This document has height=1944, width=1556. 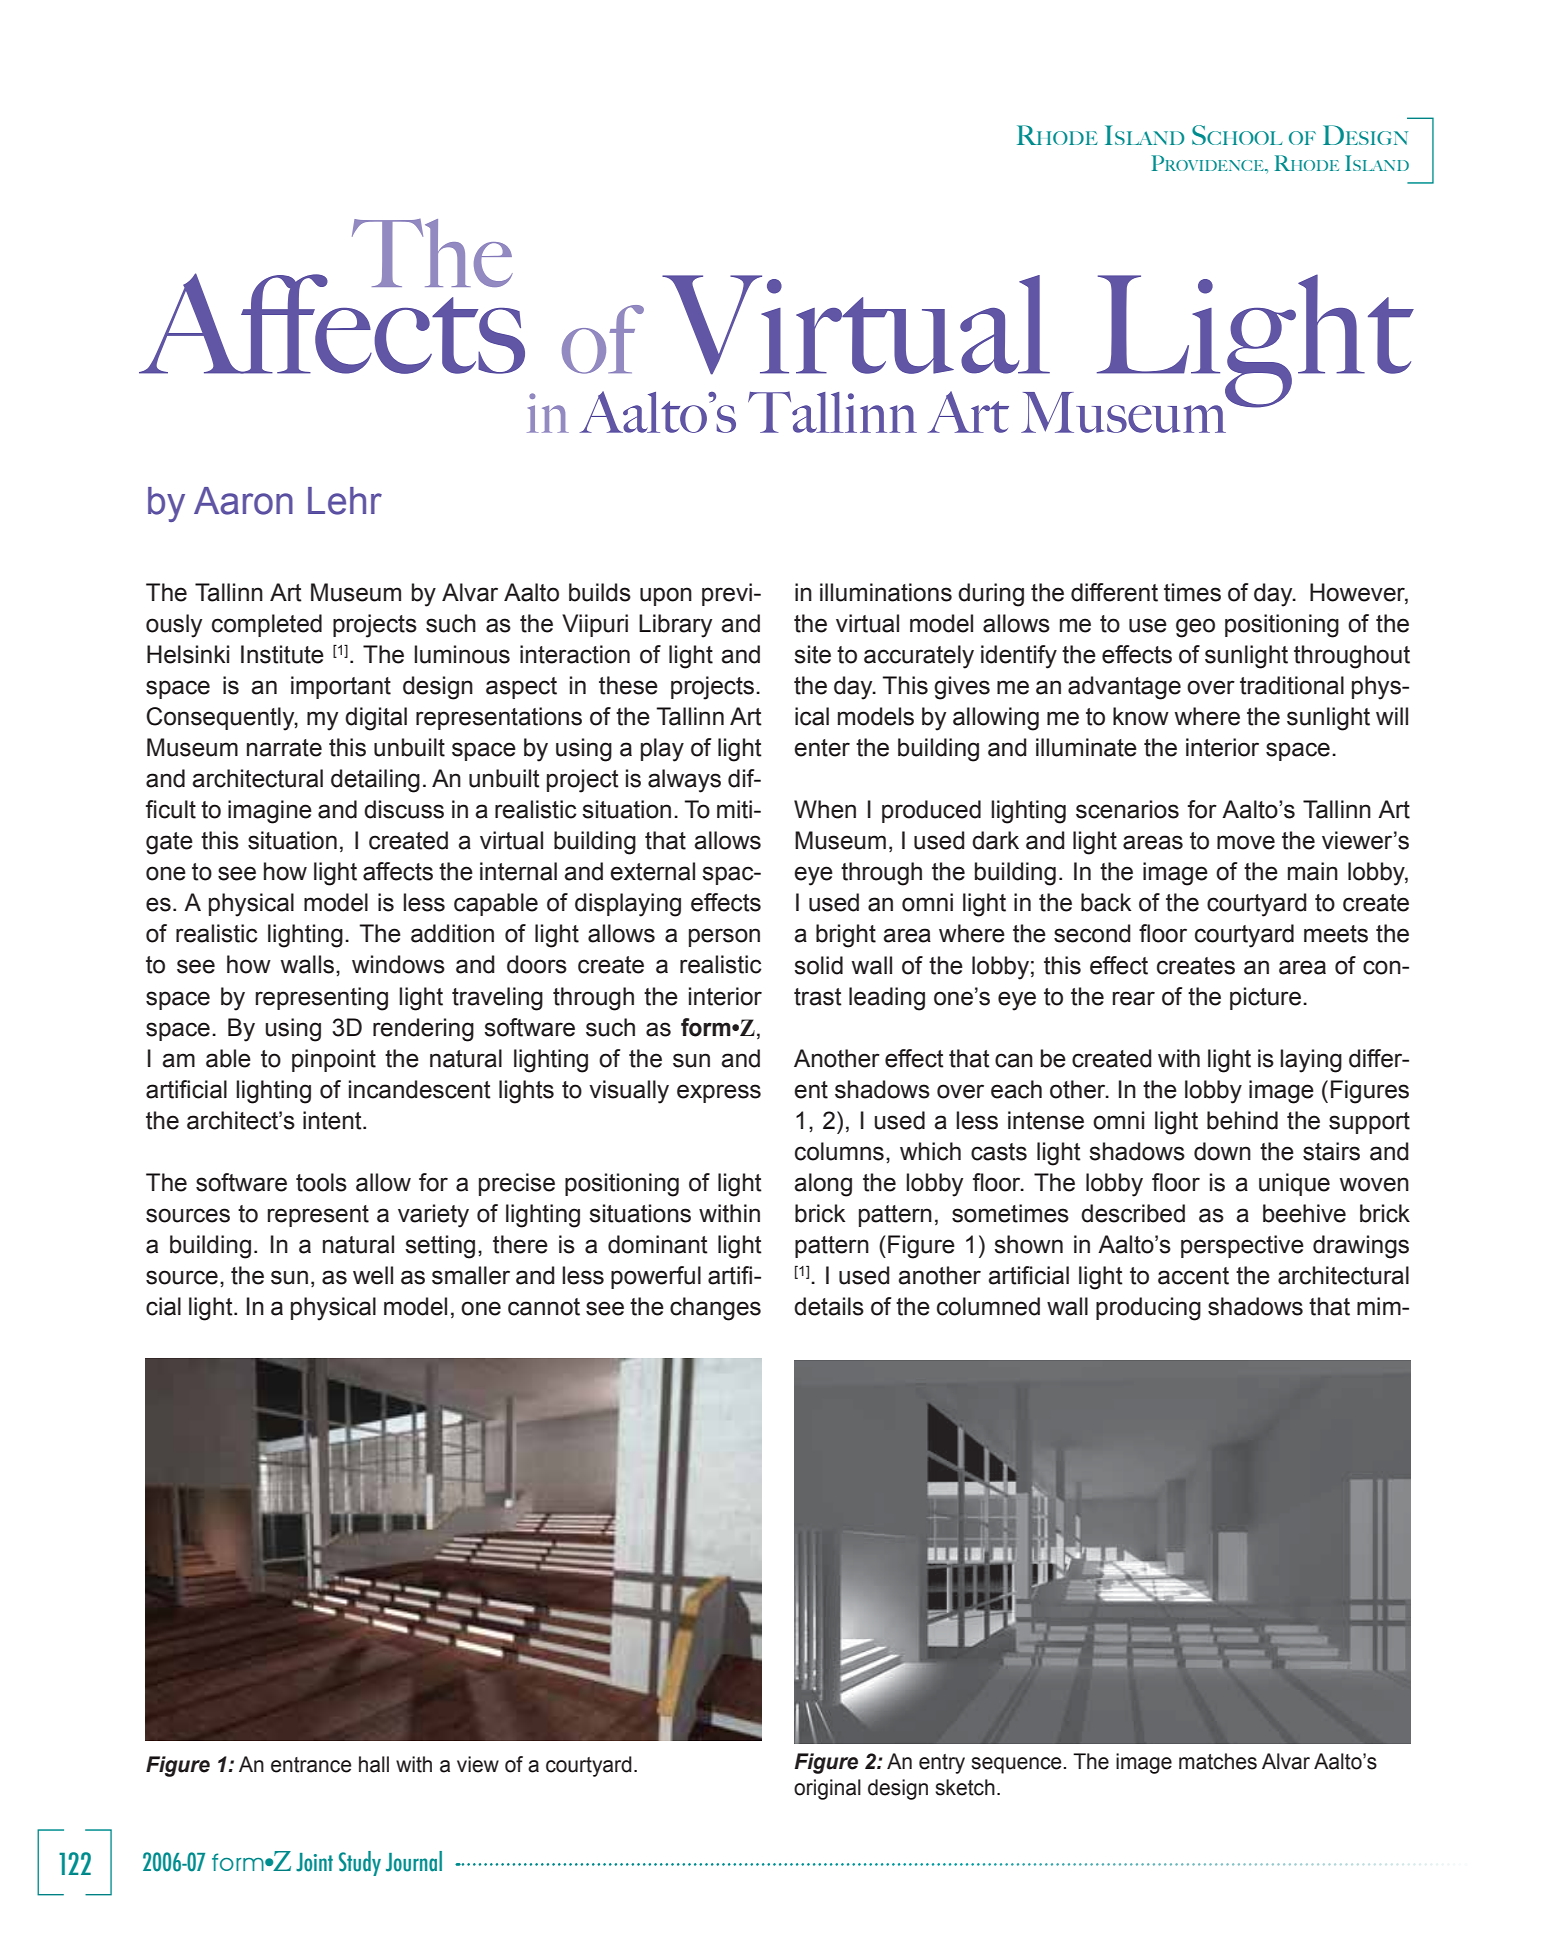 What do you see at coordinates (375, 781) in the document?
I see `detailing` at bounding box center [375, 781].
